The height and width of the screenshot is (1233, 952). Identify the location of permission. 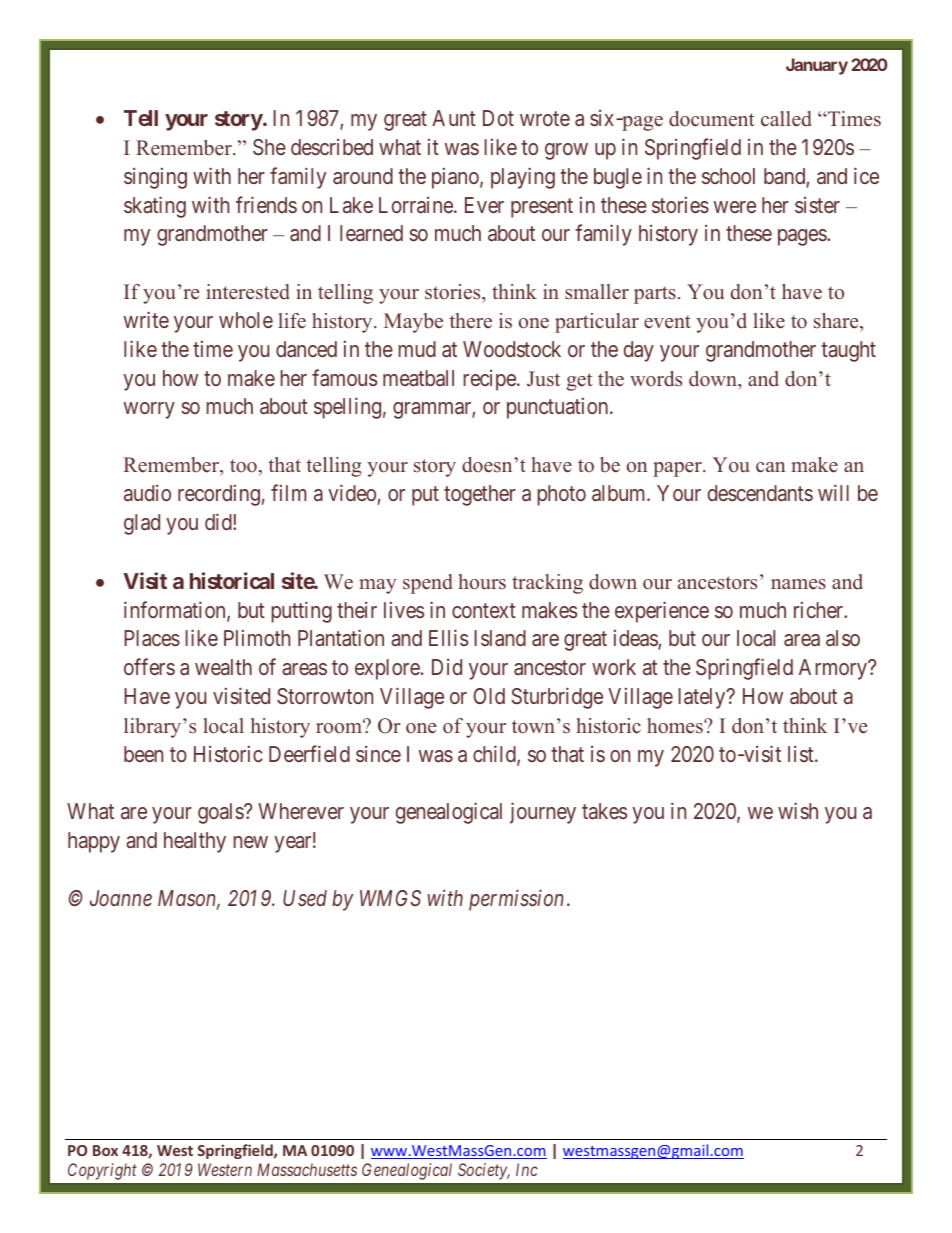
(516, 900).
